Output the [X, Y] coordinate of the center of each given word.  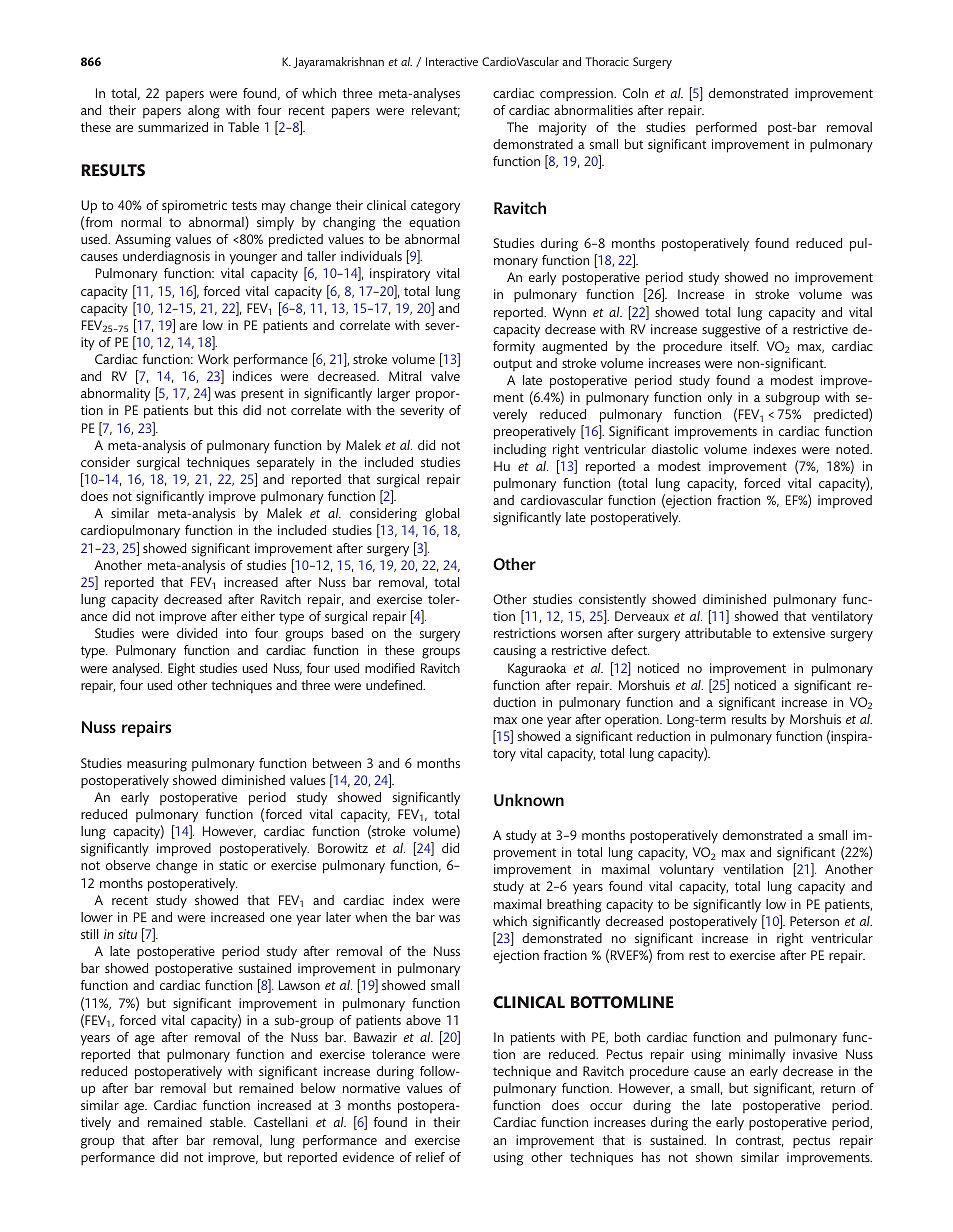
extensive [799, 633]
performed [726, 128]
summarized [173, 127]
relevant [436, 111]
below [318, 1088]
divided [197, 633]
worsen [581, 634]
